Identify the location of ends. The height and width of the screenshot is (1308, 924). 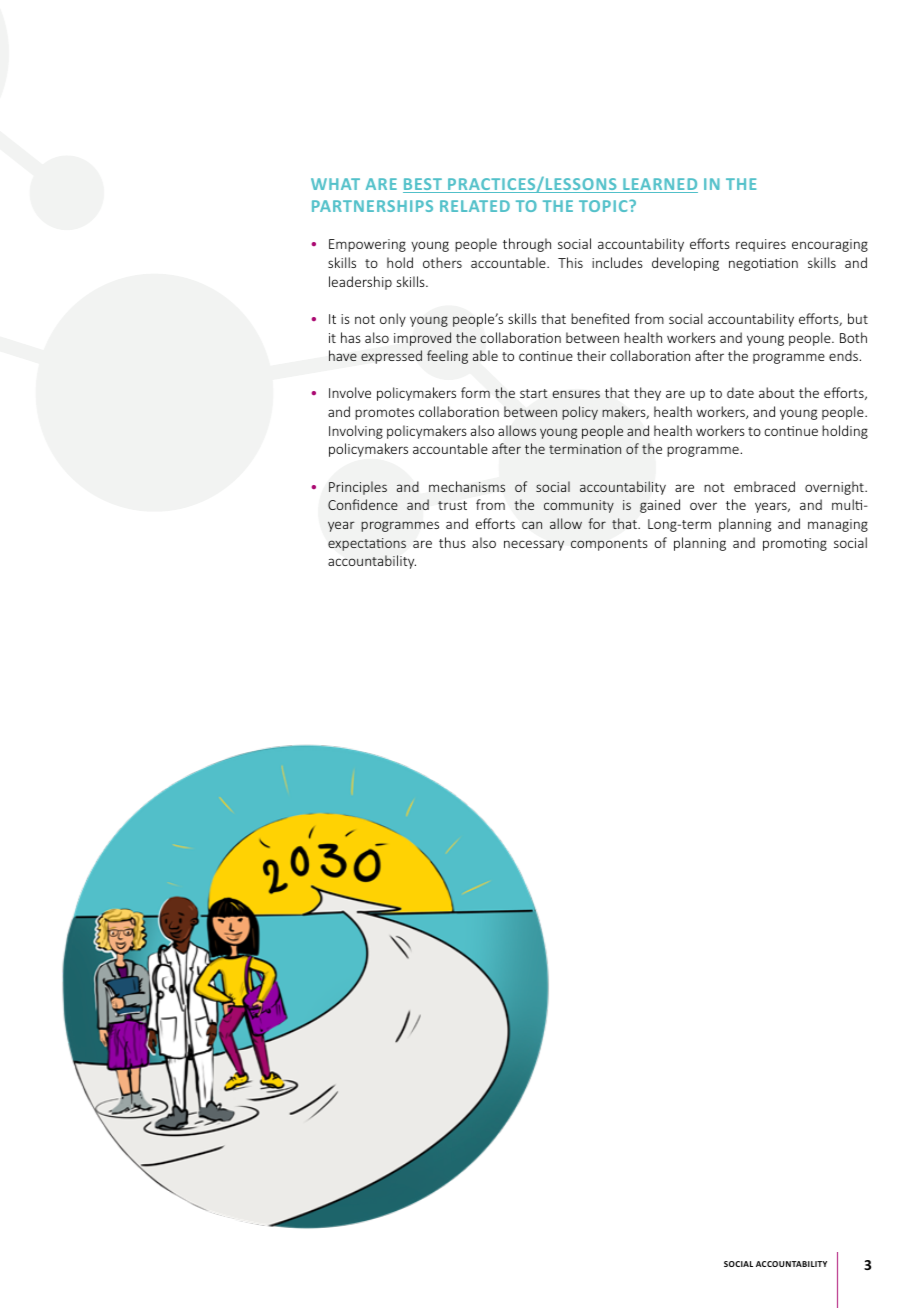
(843, 355).
